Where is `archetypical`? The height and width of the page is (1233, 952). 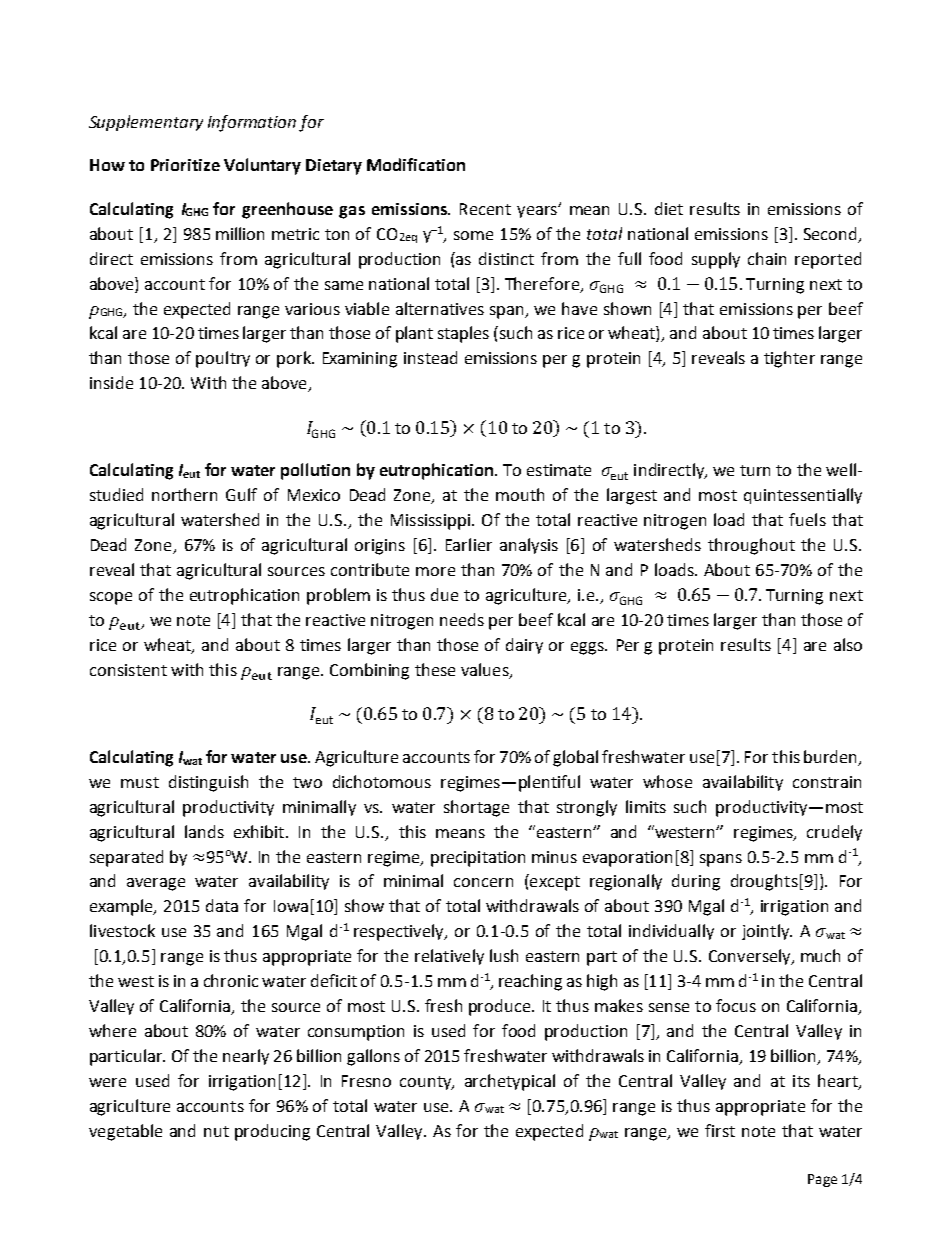 archetypical is located at coordinates (510, 1082).
